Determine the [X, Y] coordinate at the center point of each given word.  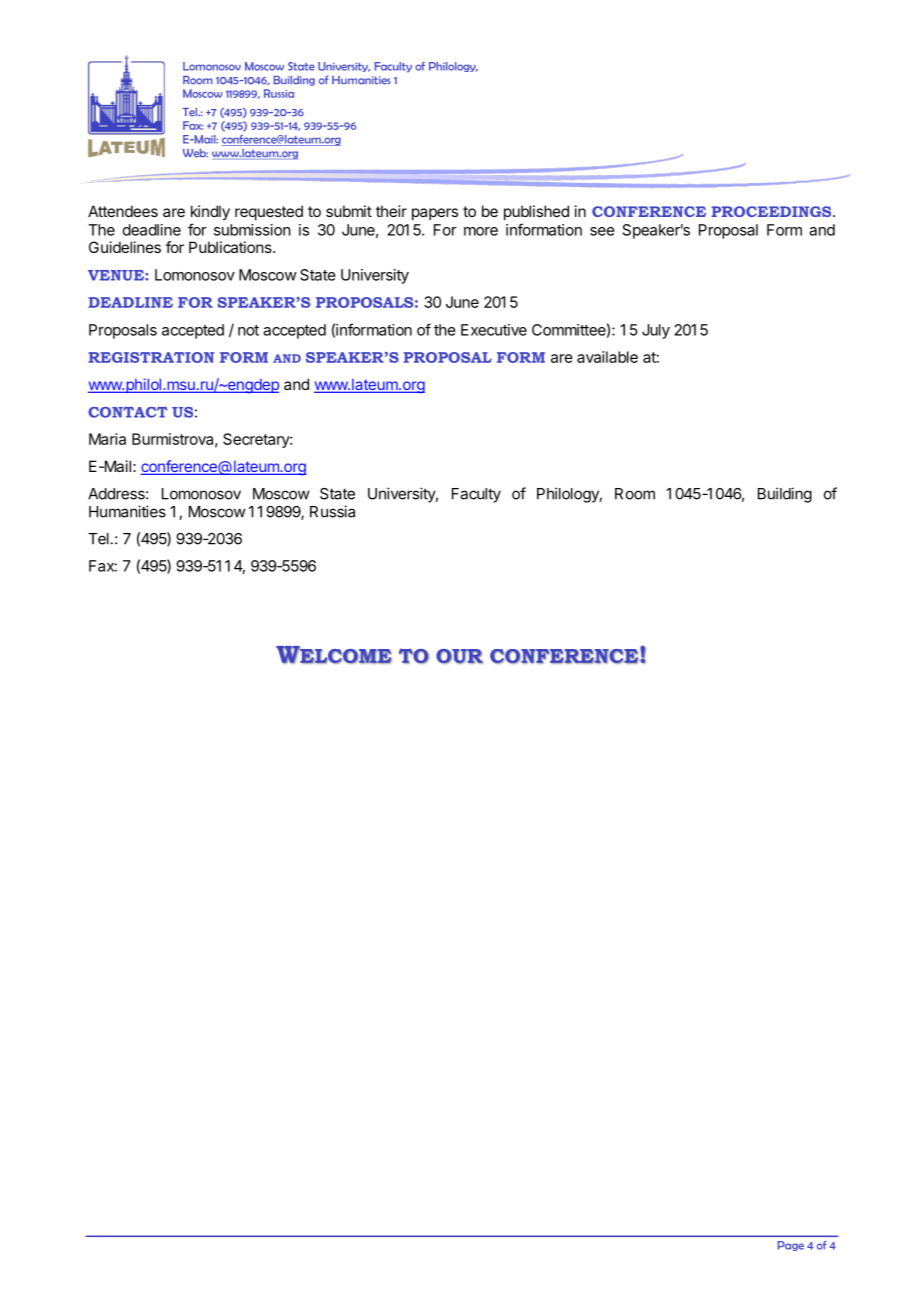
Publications [231, 247]
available [607, 357]
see [602, 231]
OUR [459, 656]
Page [790, 1246]
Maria [107, 439]
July [656, 331]
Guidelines [125, 247]
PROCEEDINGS [772, 211]
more [481, 231]
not [248, 330]
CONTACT [127, 412]
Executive [494, 330]
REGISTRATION [151, 357]
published [536, 212]
